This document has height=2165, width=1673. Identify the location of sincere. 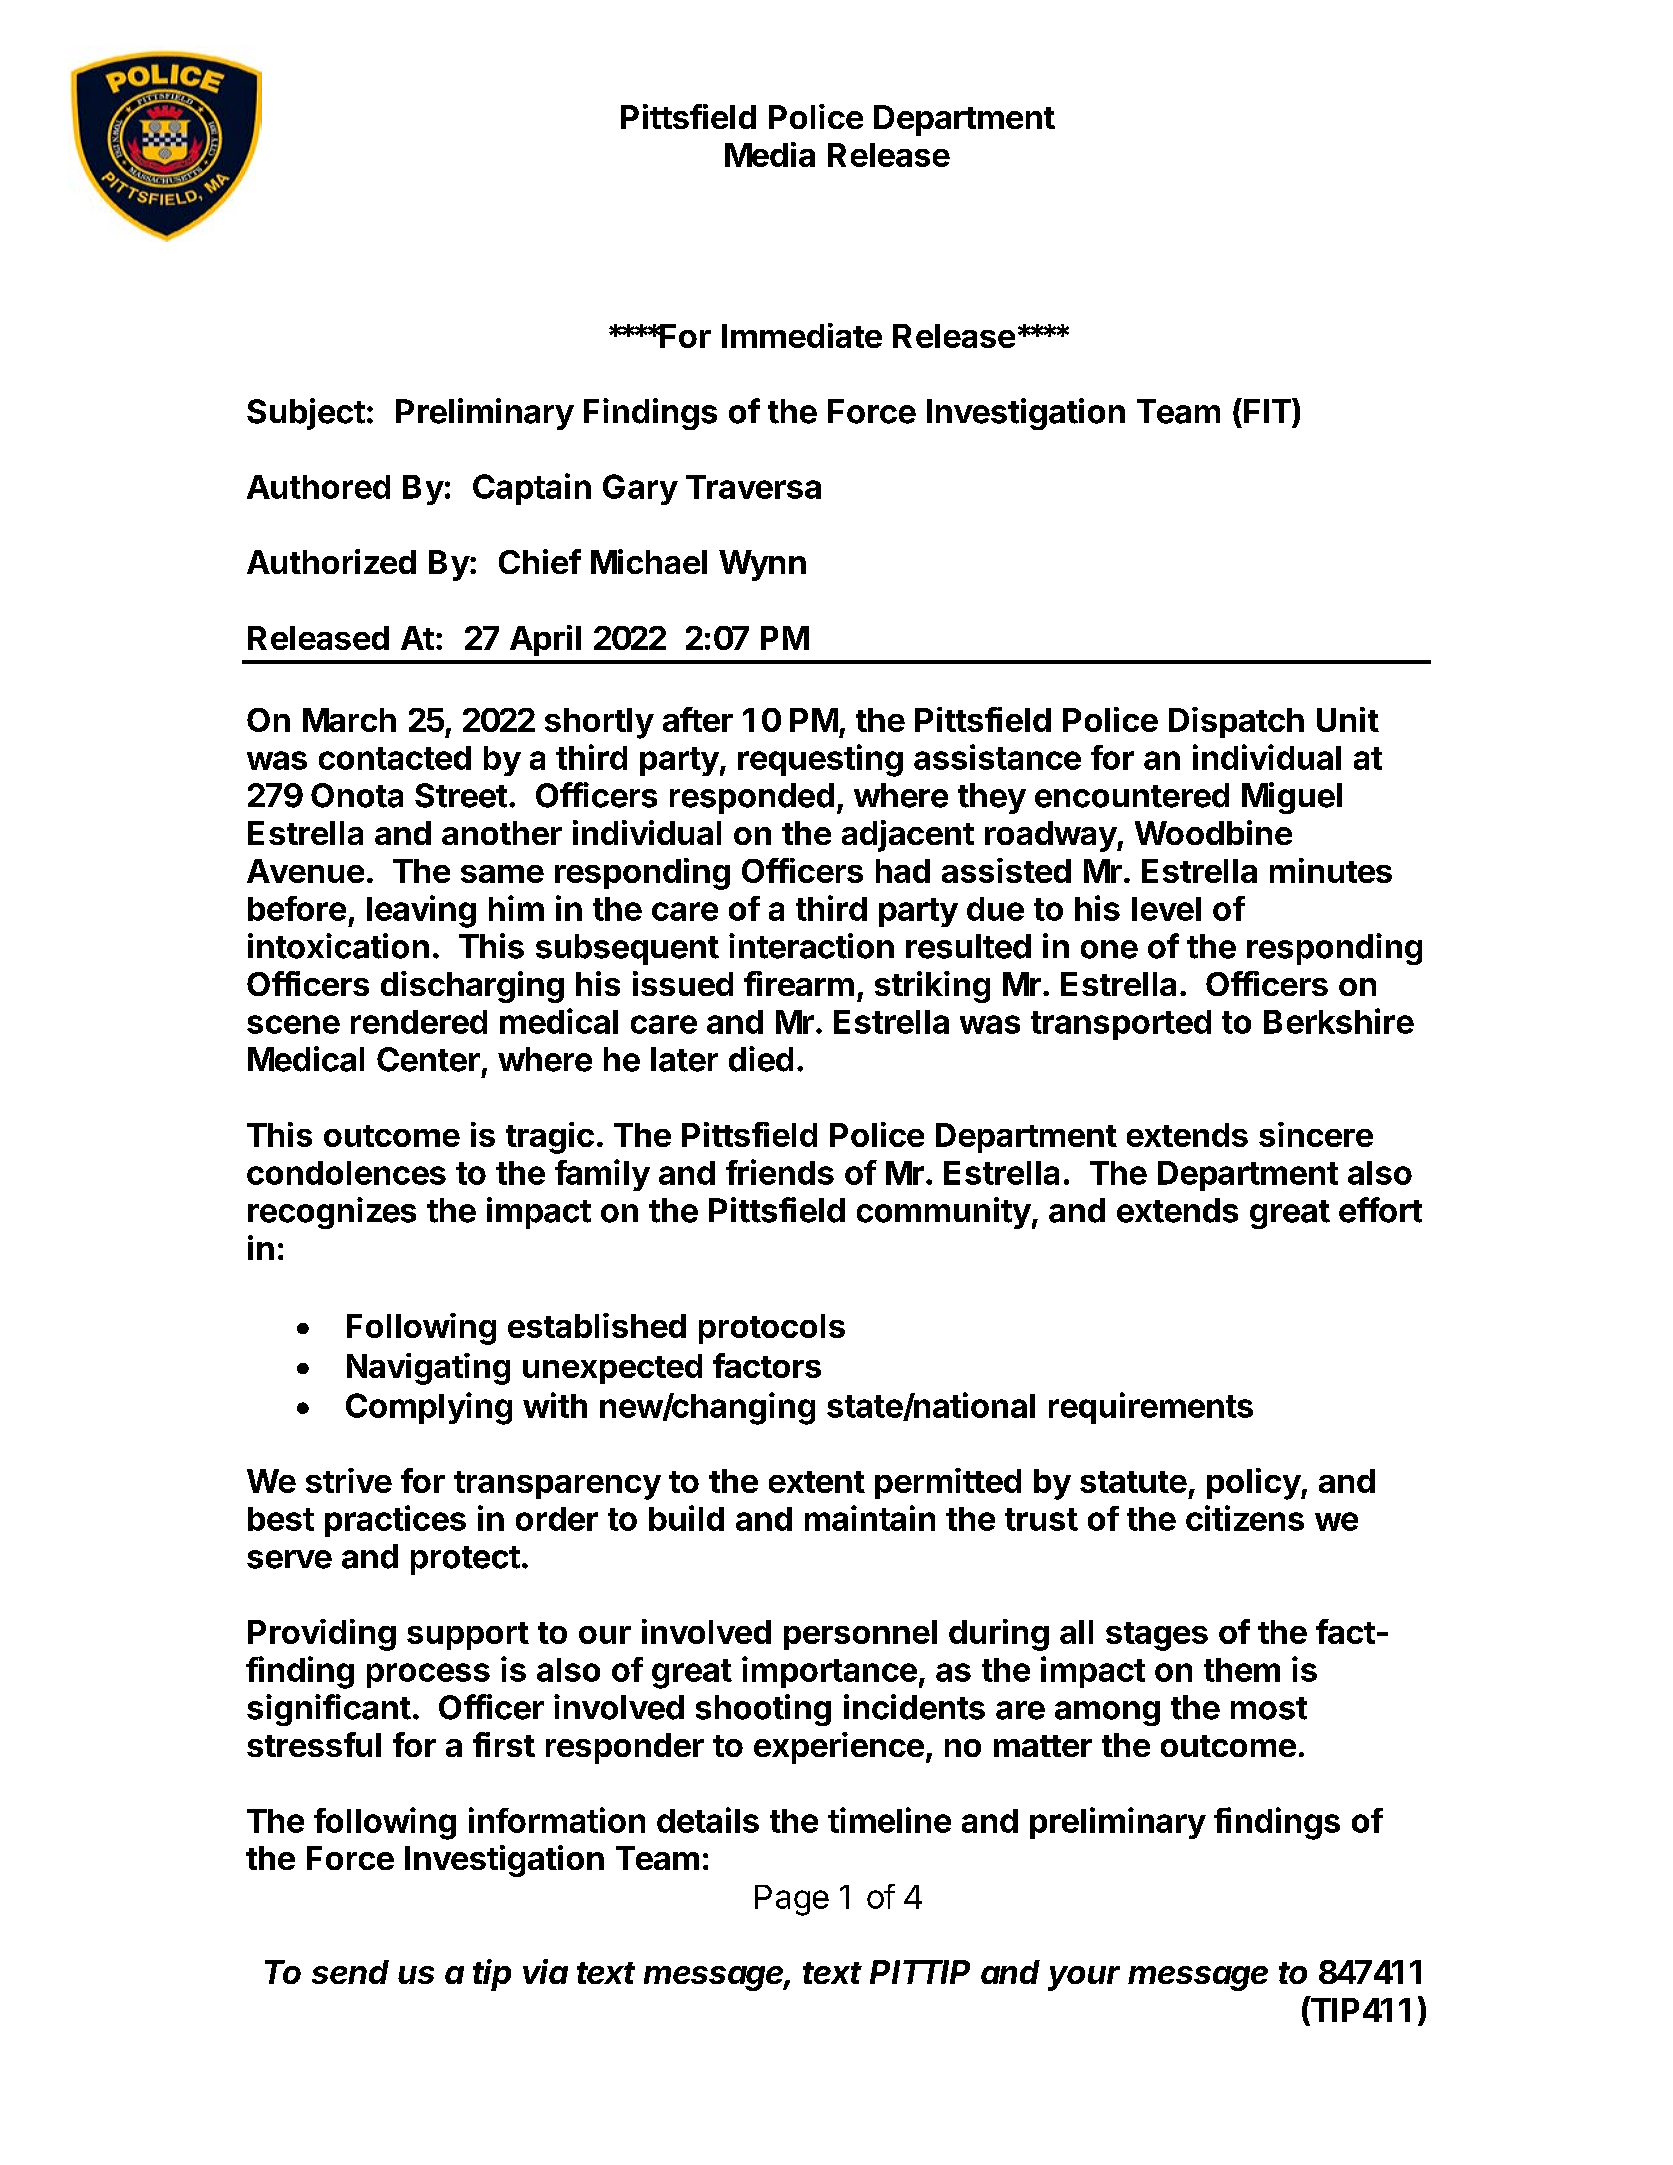
(1316, 1134).
